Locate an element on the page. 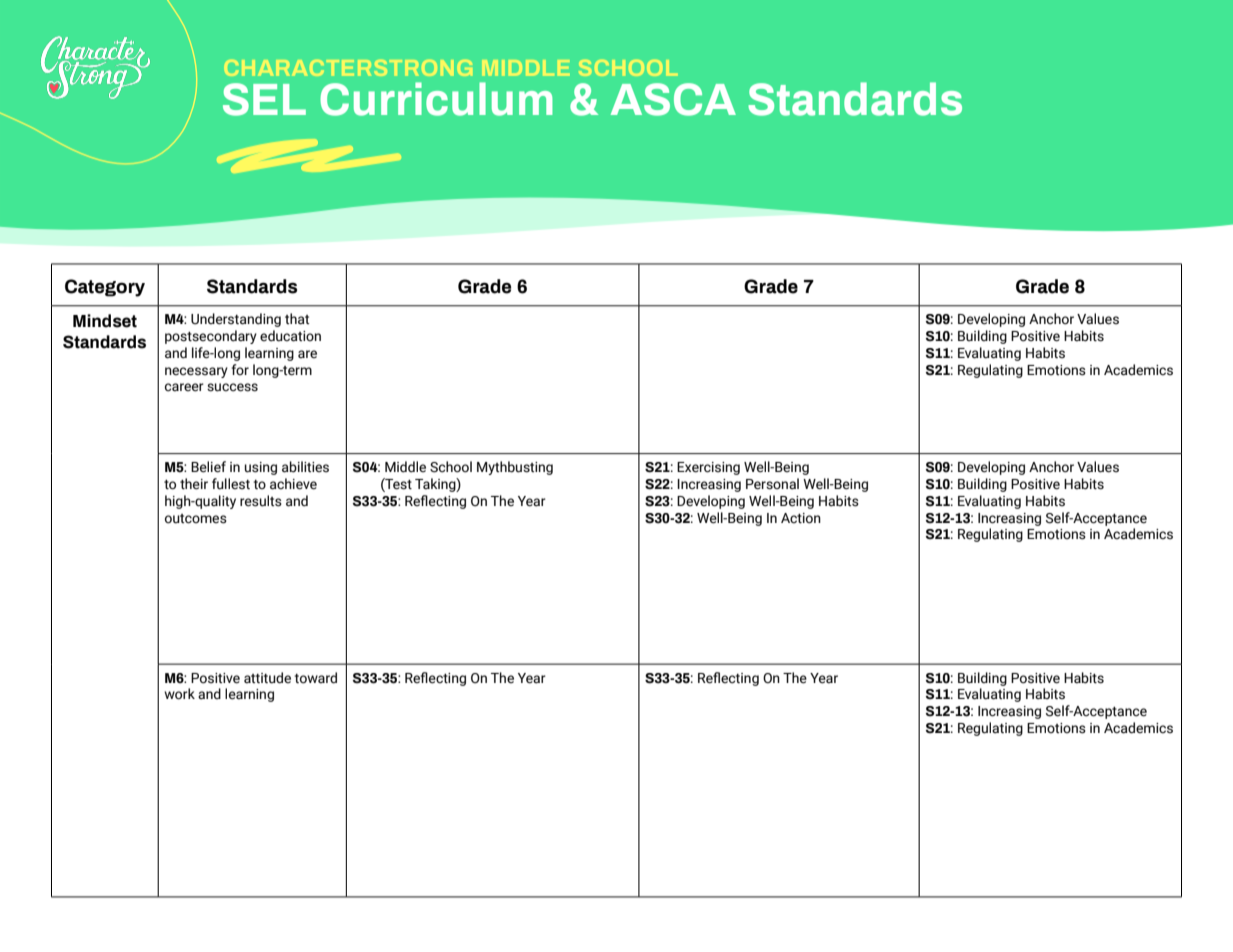  Curriculum is located at coordinates (436, 99).
